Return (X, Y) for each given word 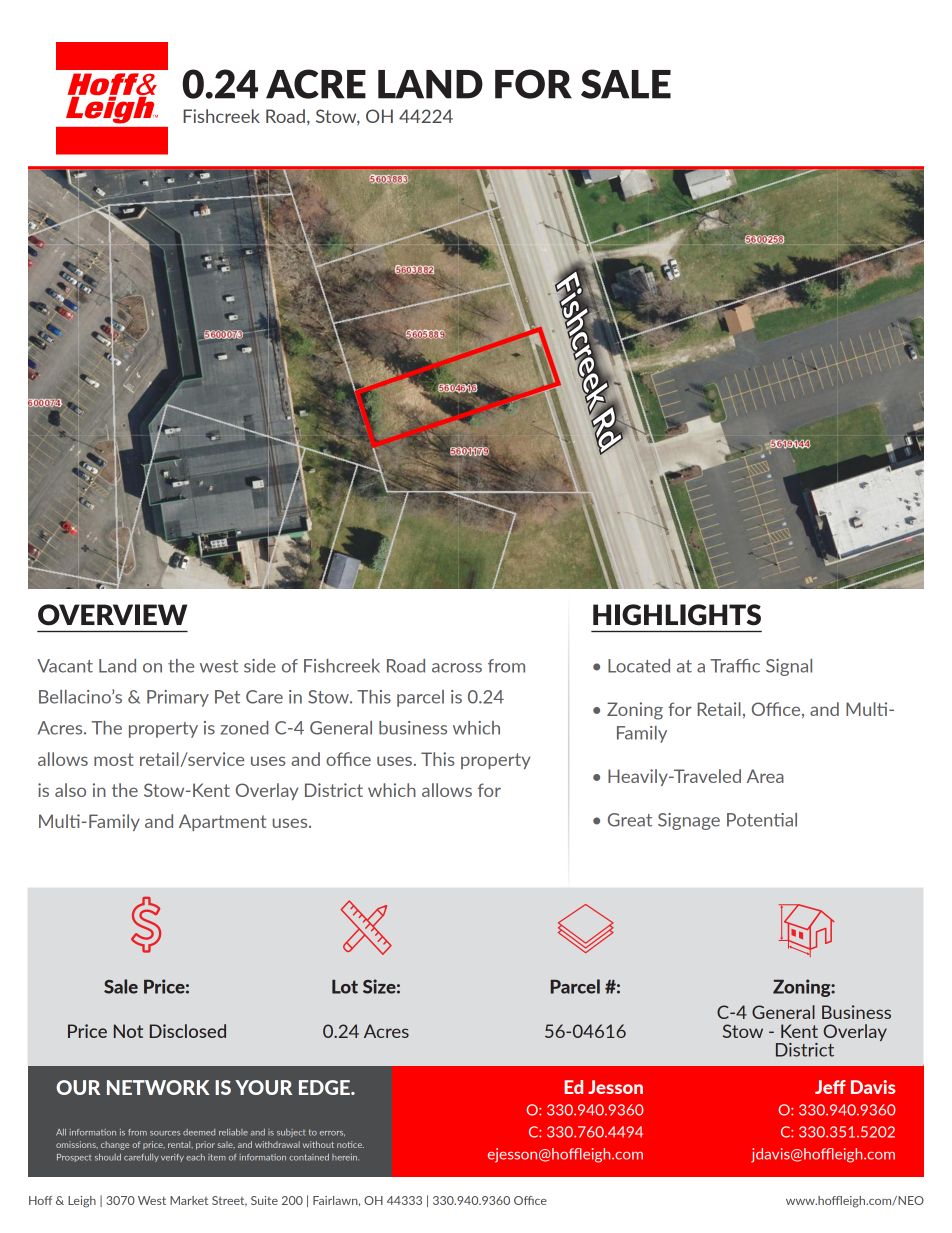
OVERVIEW (112, 615)
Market (189, 1200)
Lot (345, 987)
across (457, 668)
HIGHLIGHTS (677, 615)
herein (345, 1157)
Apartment (222, 822)
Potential (762, 820)
